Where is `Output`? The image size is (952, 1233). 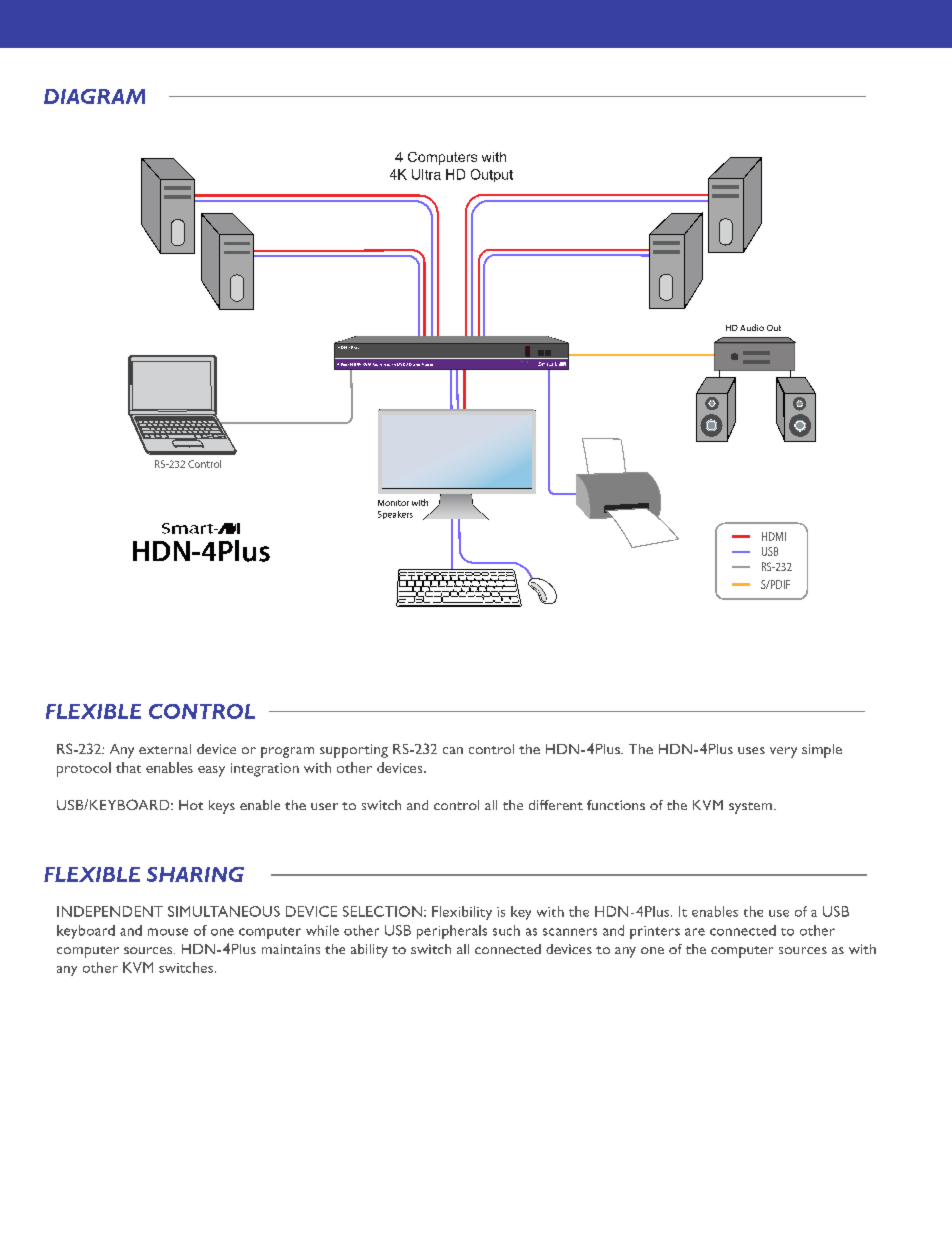 Output is located at coordinates (492, 175).
